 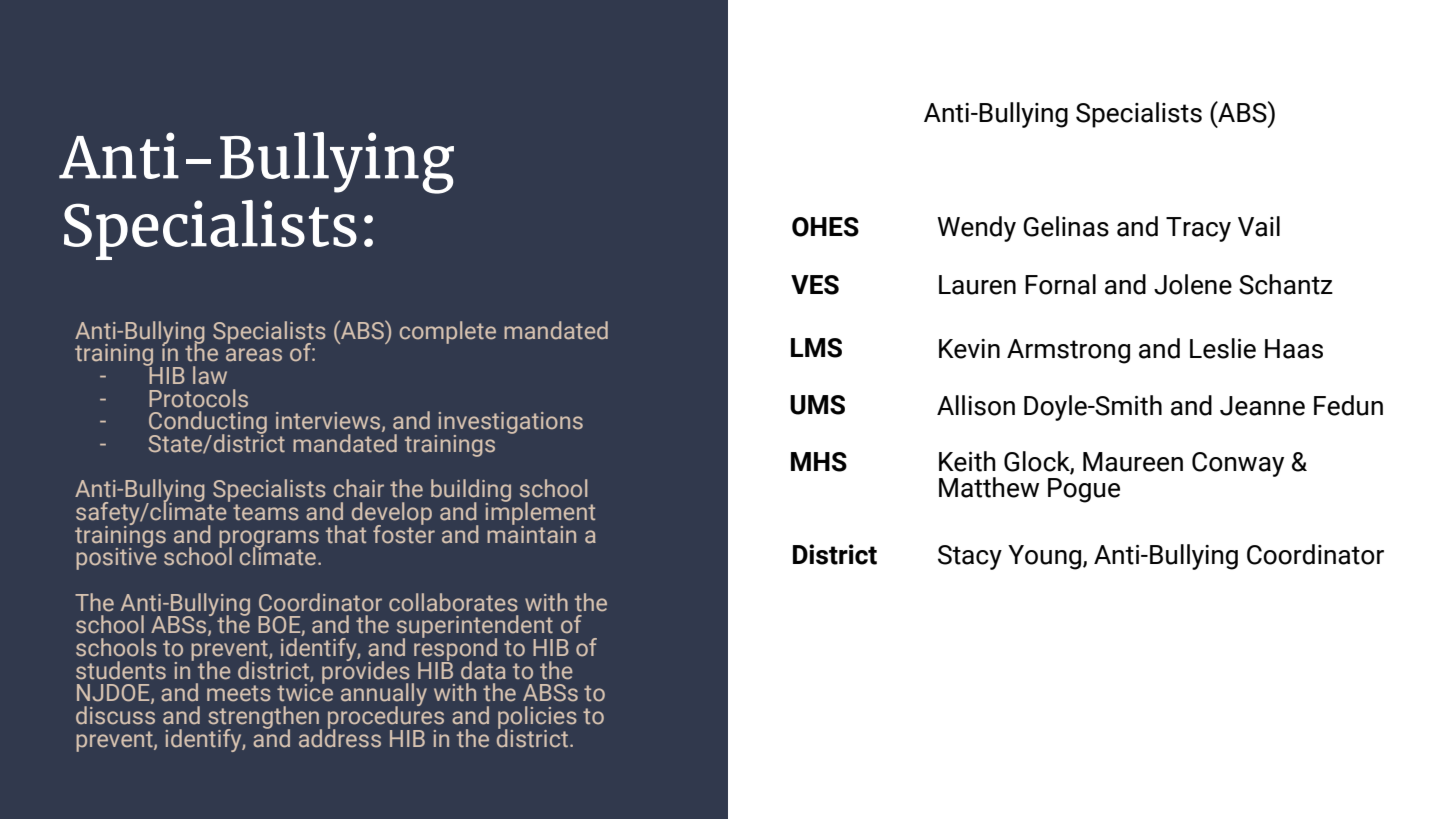 What do you see at coordinates (1262, 406) in the screenshot?
I see `Jeanne` at bounding box center [1262, 406].
